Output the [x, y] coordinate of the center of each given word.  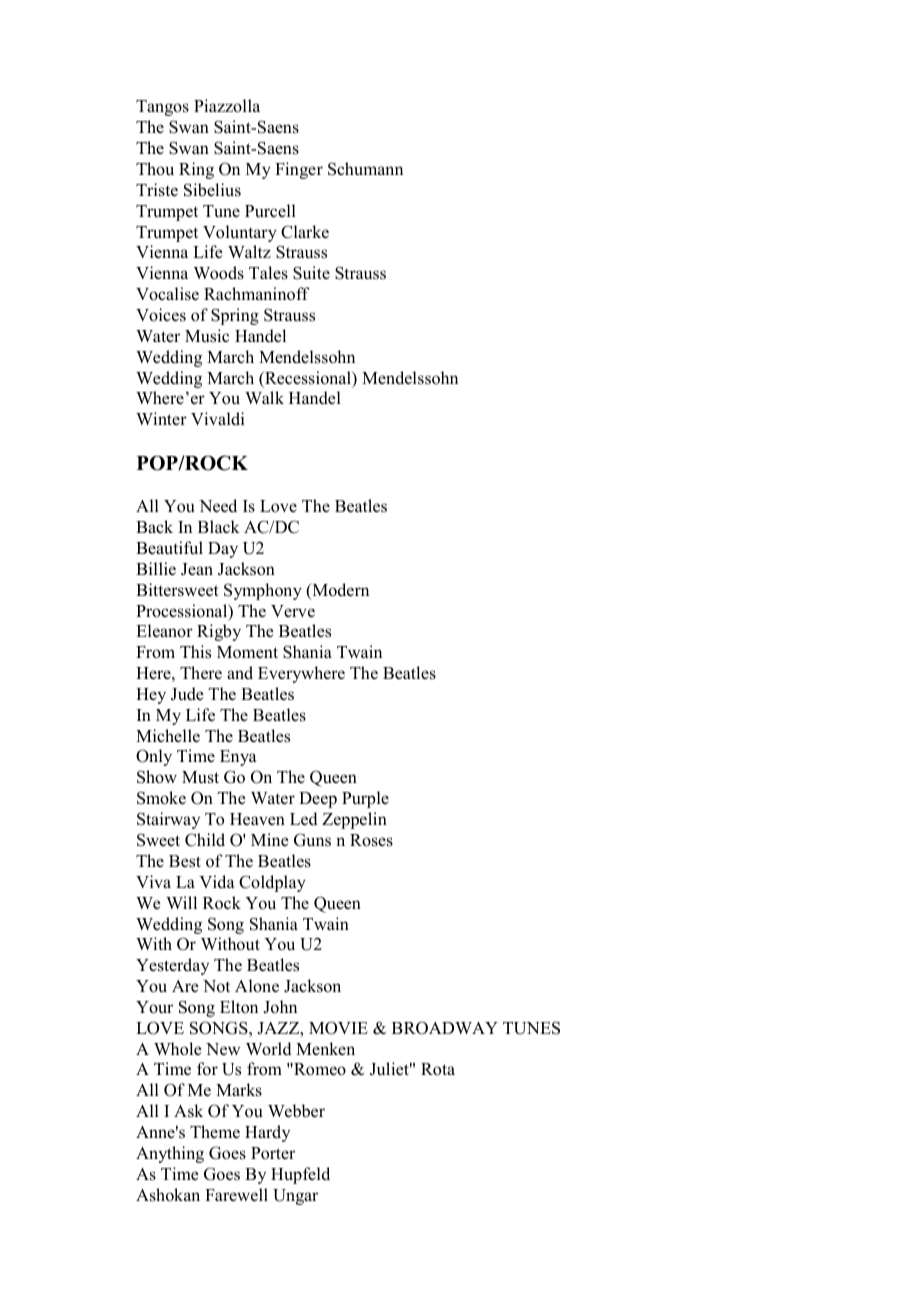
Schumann [365, 169]
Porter [273, 1153]
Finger [299, 170]
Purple [365, 799]
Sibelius [212, 190]
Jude [187, 694]
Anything [170, 1154]
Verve [293, 611]
